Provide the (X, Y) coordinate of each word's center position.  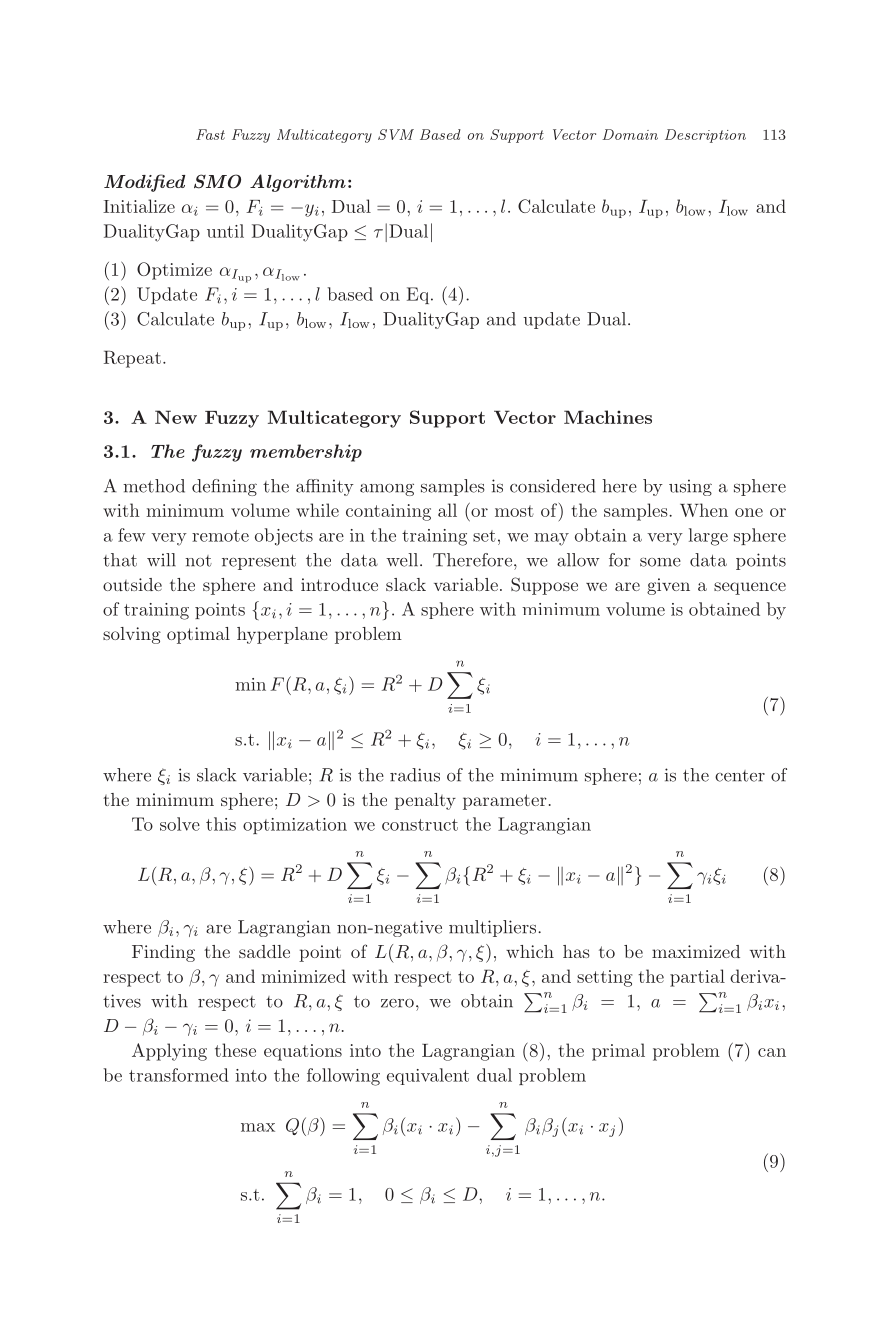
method (154, 486)
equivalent (428, 1076)
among (387, 490)
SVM (396, 134)
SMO (217, 181)
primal (618, 1052)
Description (705, 136)
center (740, 776)
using (690, 487)
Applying (169, 1052)
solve (180, 824)
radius (415, 775)
